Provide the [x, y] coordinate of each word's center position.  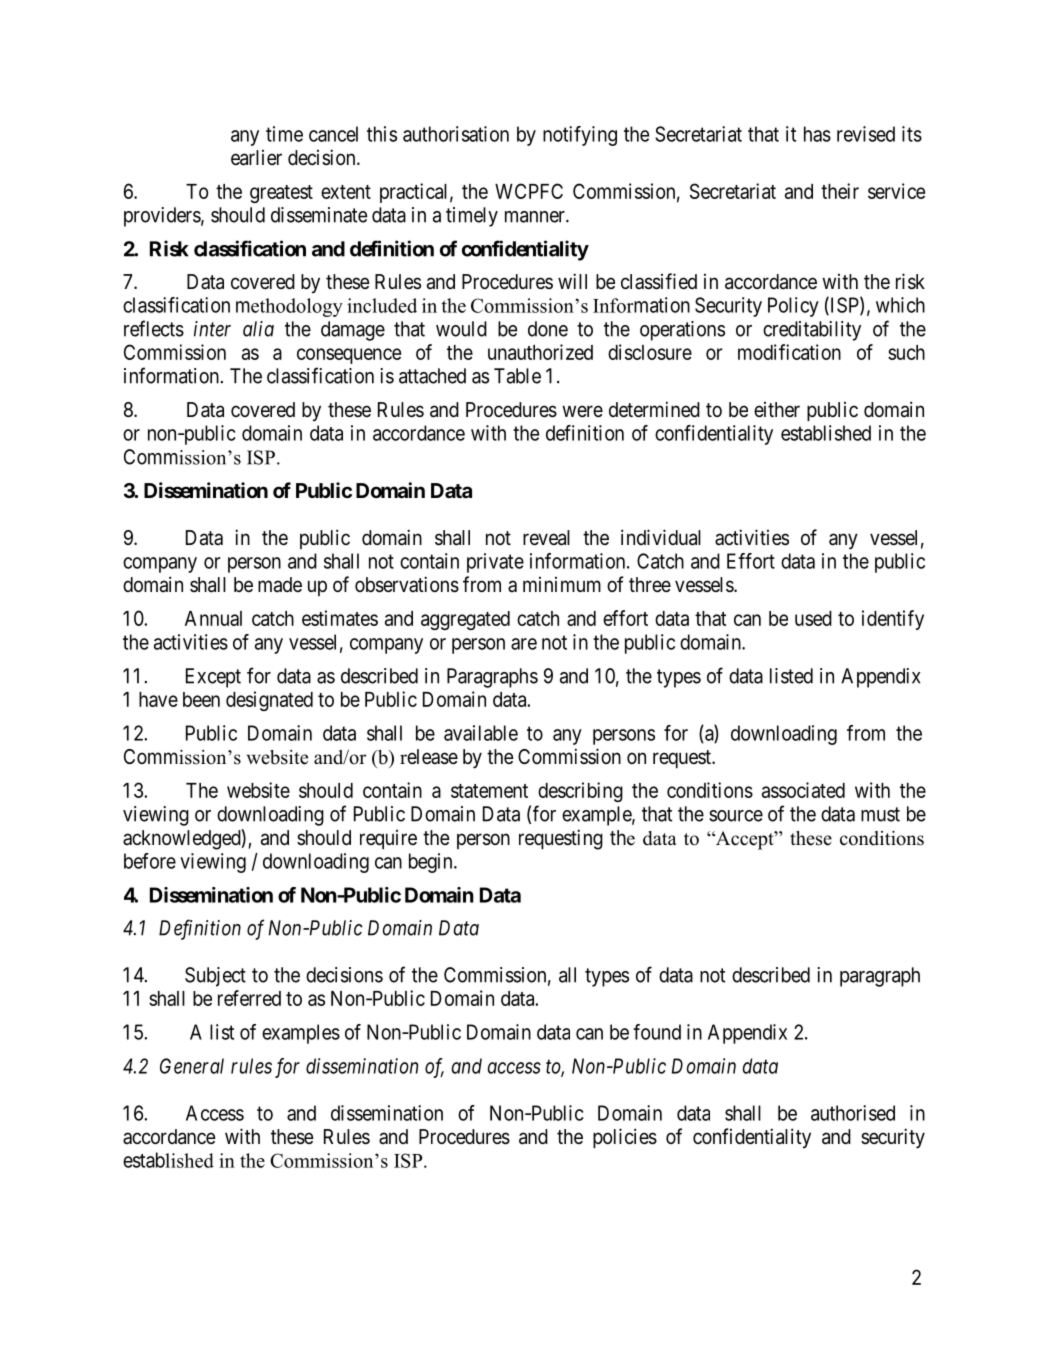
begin [432, 863]
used [813, 618]
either [777, 410]
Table [517, 376]
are [524, 644]
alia [258, 329]
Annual [213, 618]
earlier [256, 158]
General [192, 1066]
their [840, 191]
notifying [580, 136]
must [880, 814]
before [150, 861]
